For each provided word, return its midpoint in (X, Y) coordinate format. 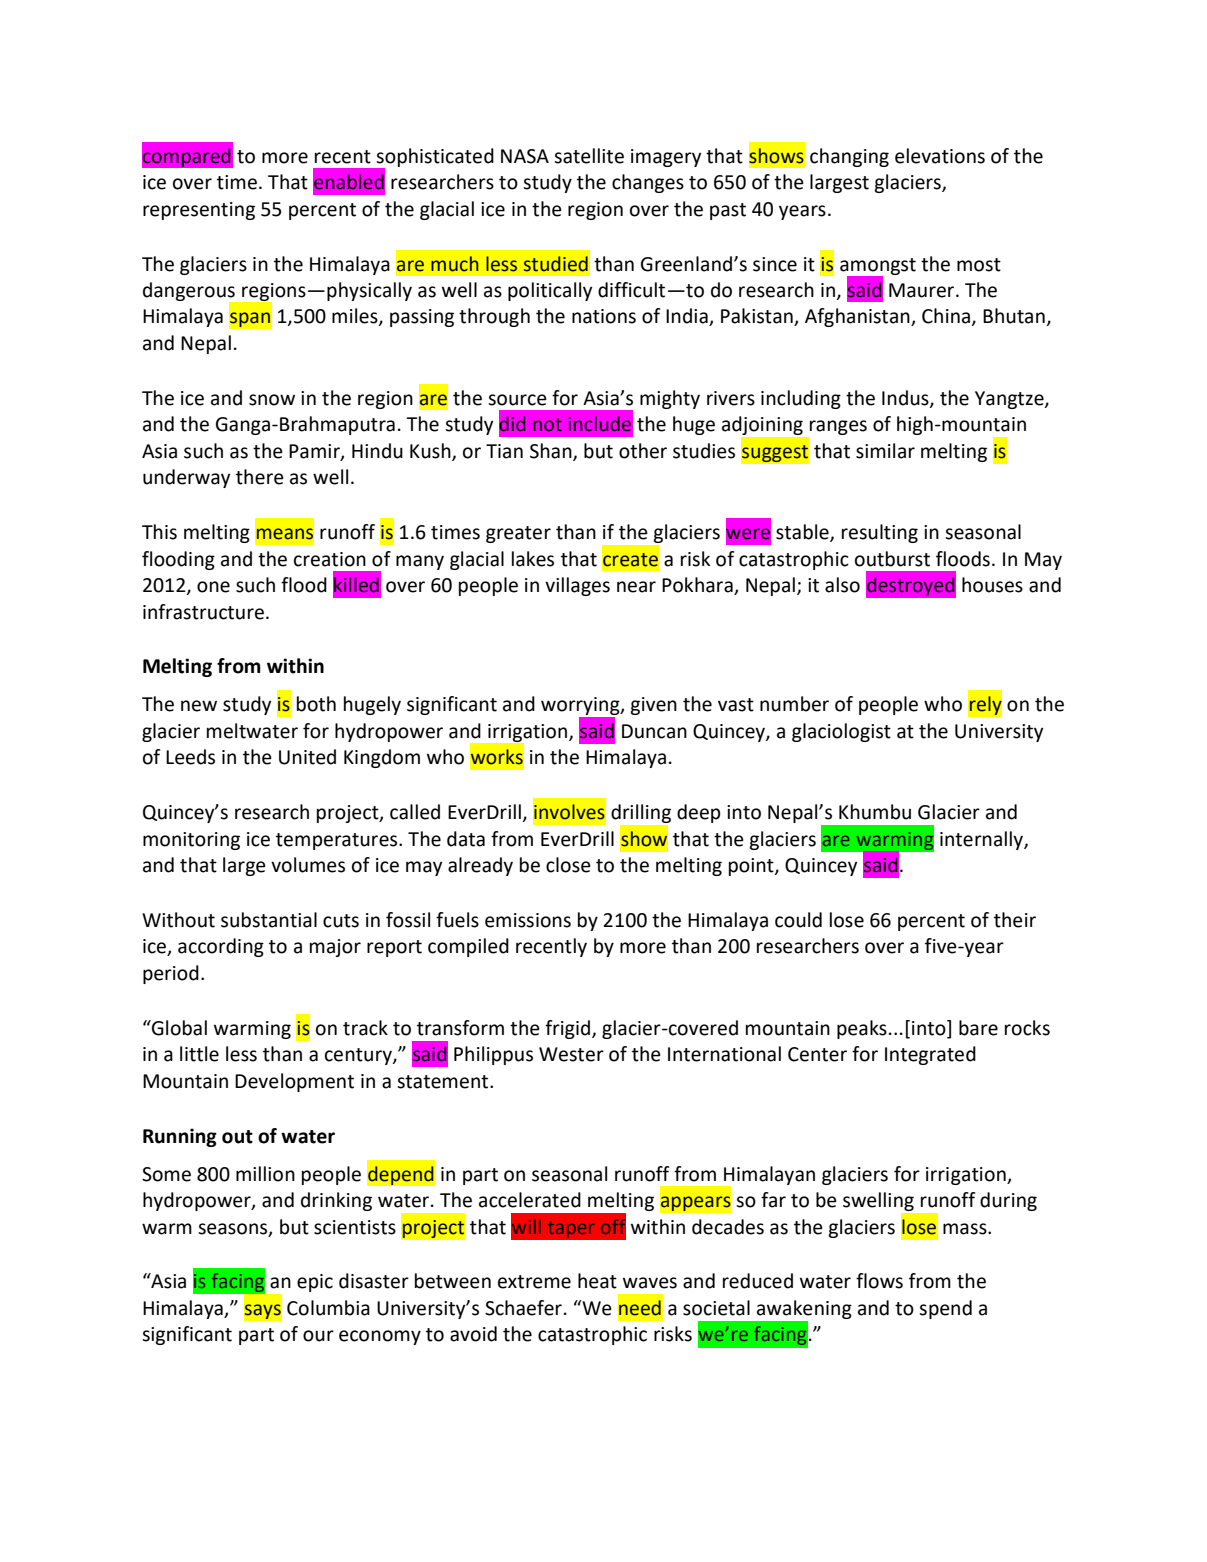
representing (199, 211)
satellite (589, 156)
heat (597, 1281)
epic (315, 1283)
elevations (940, 156)
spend (945, 1309)
